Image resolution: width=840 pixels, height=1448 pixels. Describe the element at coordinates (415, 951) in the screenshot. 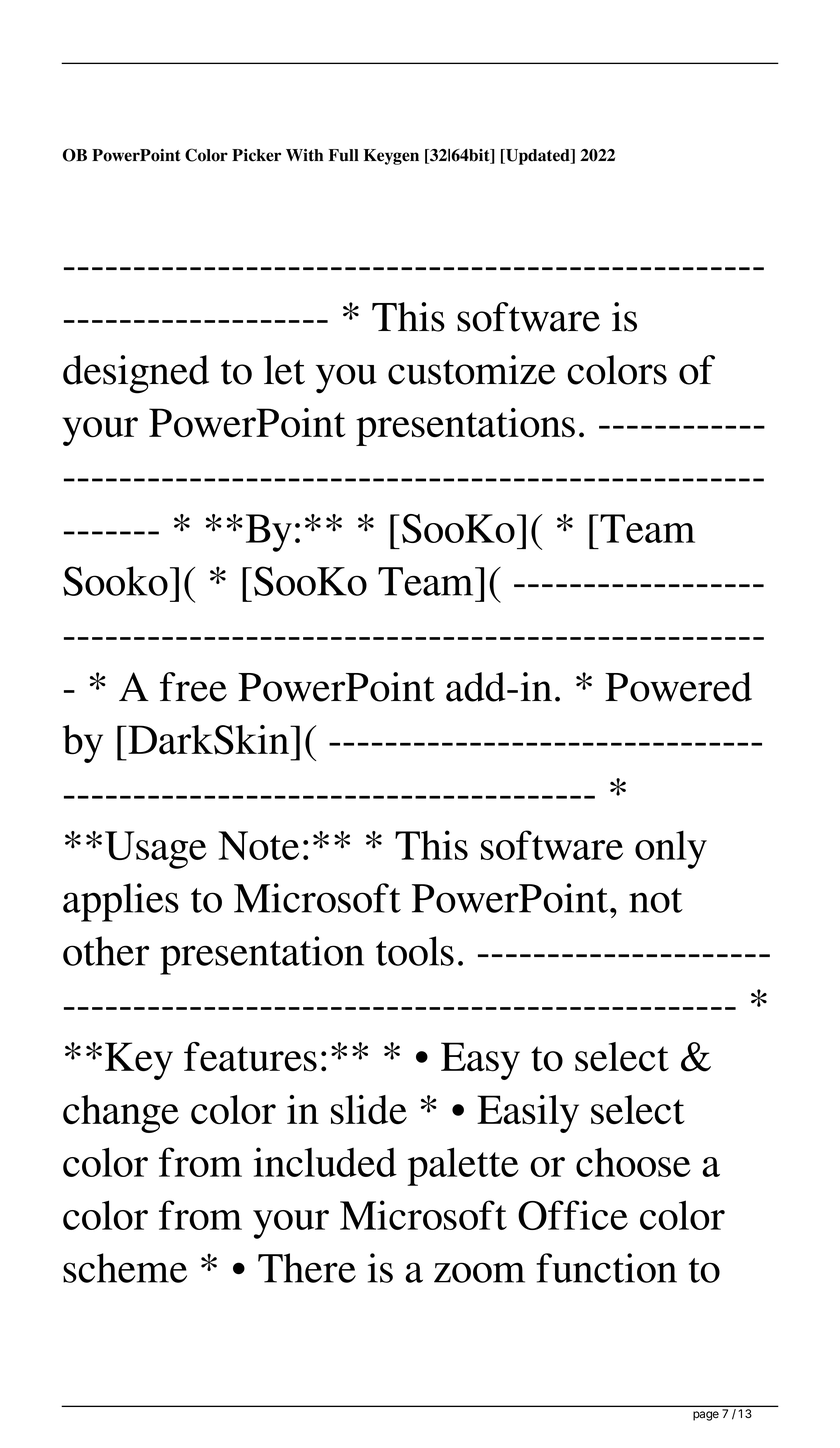

I see `tools` at that location.
